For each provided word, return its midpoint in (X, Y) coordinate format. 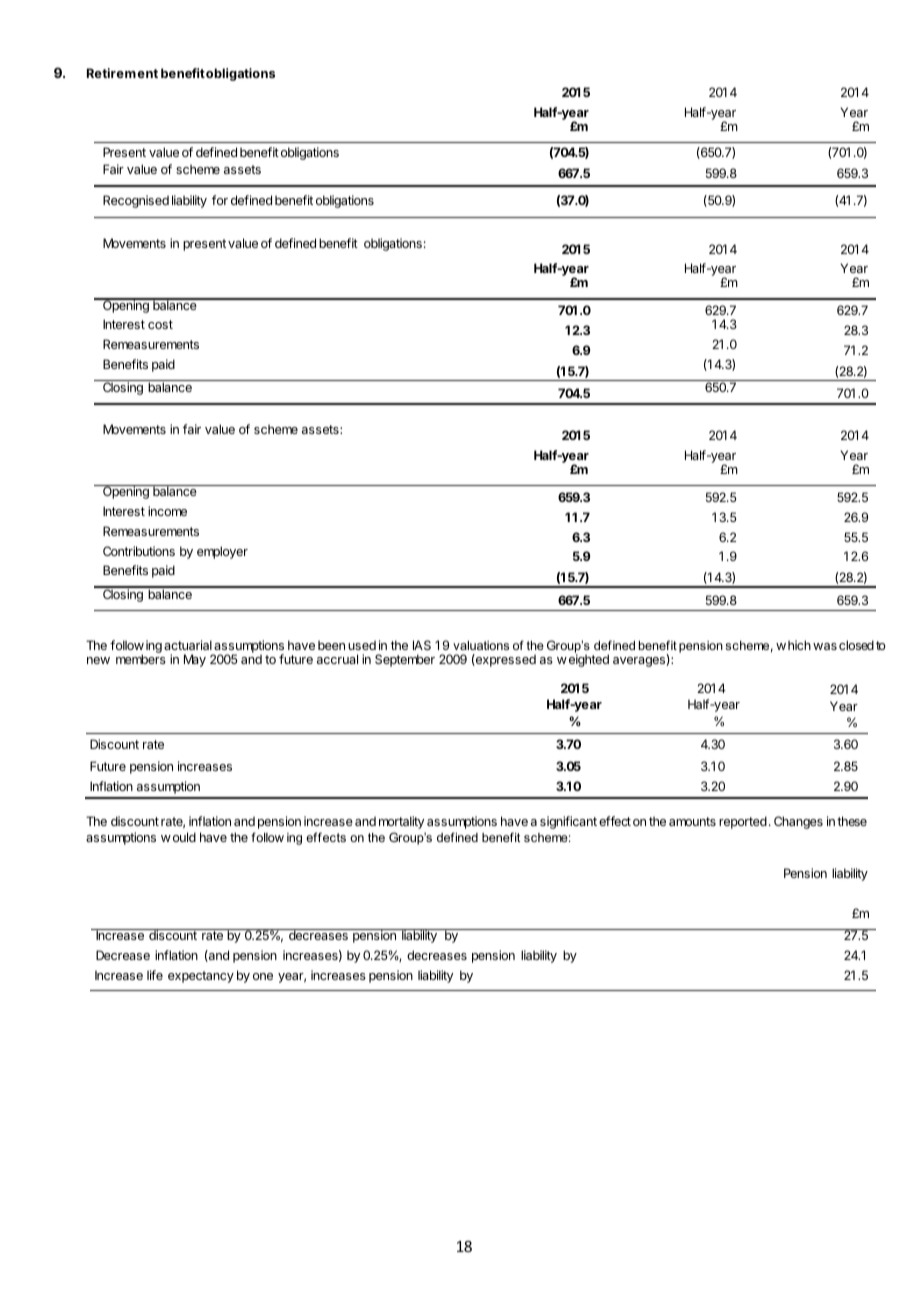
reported (743, 822)
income (167, 511)
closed (856, 645)
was (825, 646)
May (195, 660)
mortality (401, 822)
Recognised (136, 201)
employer (222, 552)
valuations (481, 645)
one (263, 976)
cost (160, 324)
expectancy (201, 977)
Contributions (139, 551)
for (220, 200)
